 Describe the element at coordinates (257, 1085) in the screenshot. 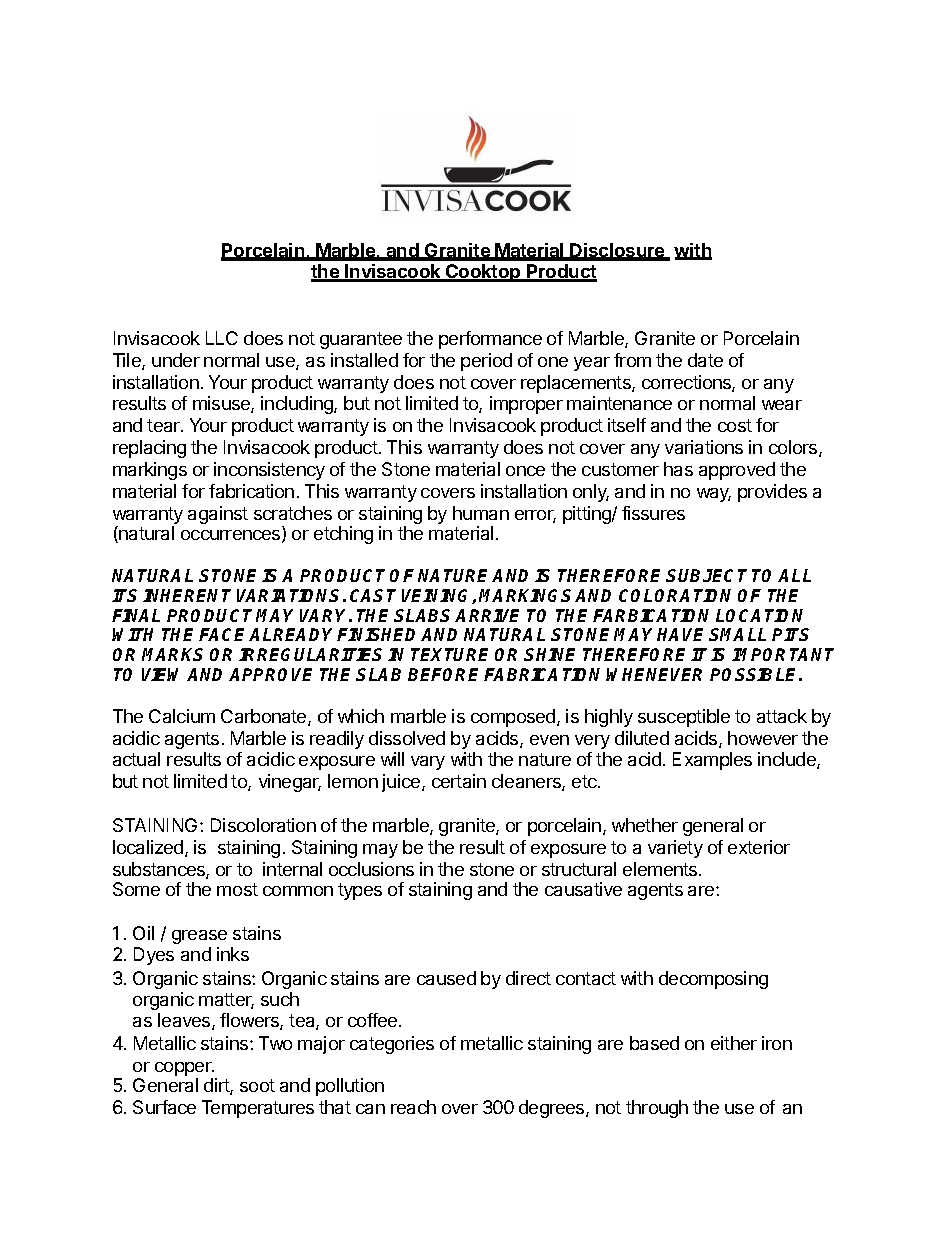

I see `soot` at that location.
